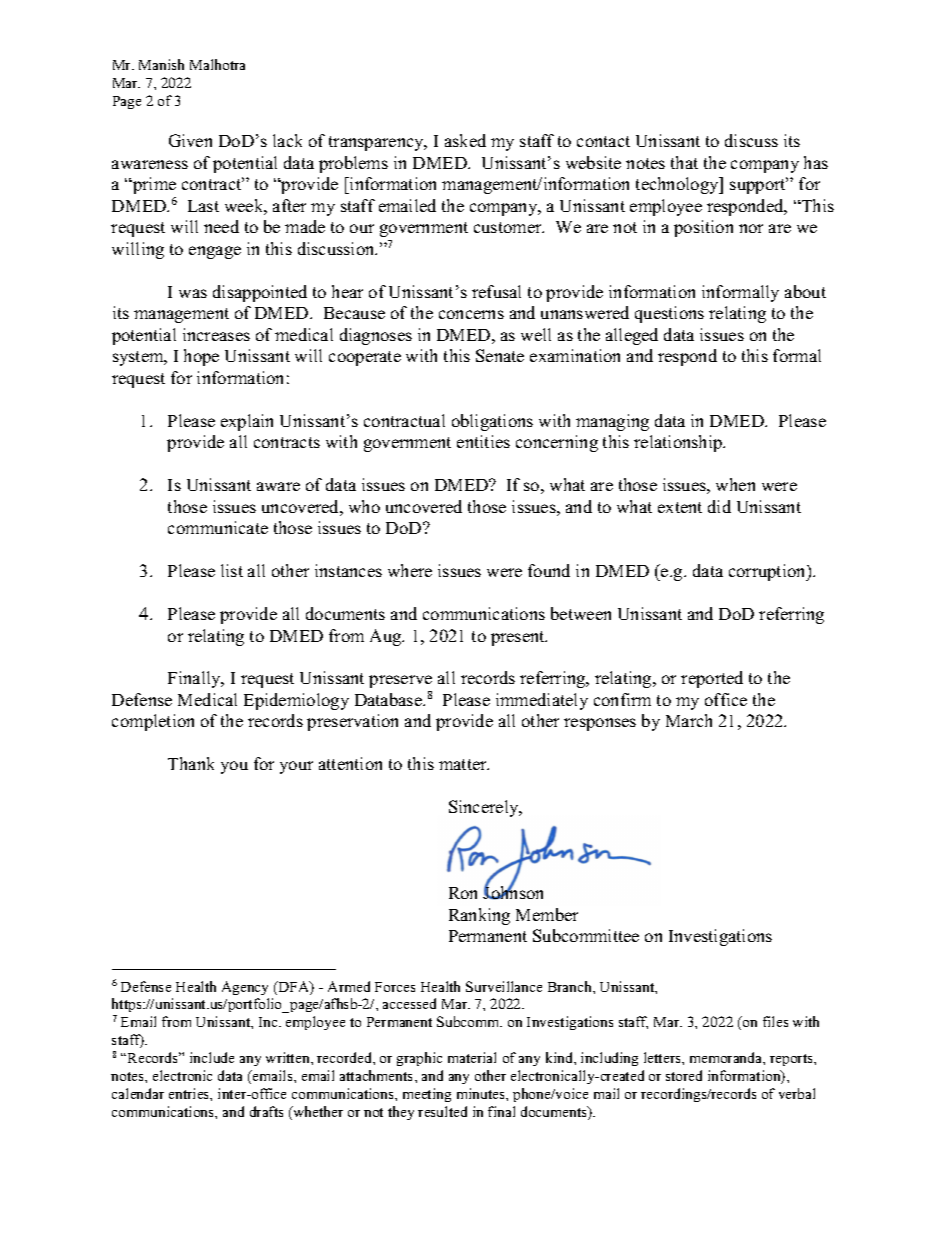 The width and height of the document is (952, 1233). Describe the element at coordinates (684, 1075) in the document. I see `stored` at that location.
